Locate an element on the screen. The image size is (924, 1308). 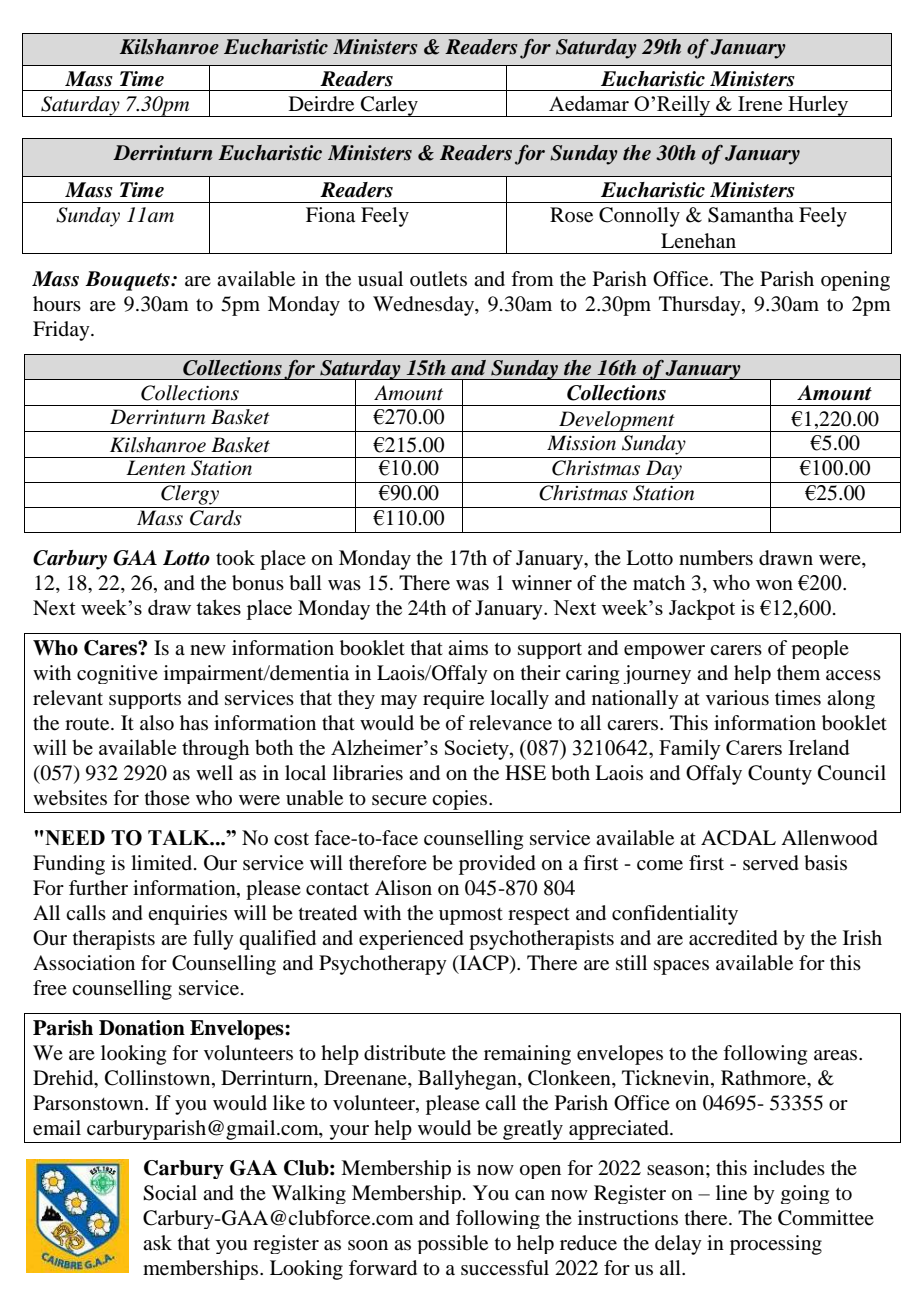
Deirdre is located at coordinates (321, 104).
